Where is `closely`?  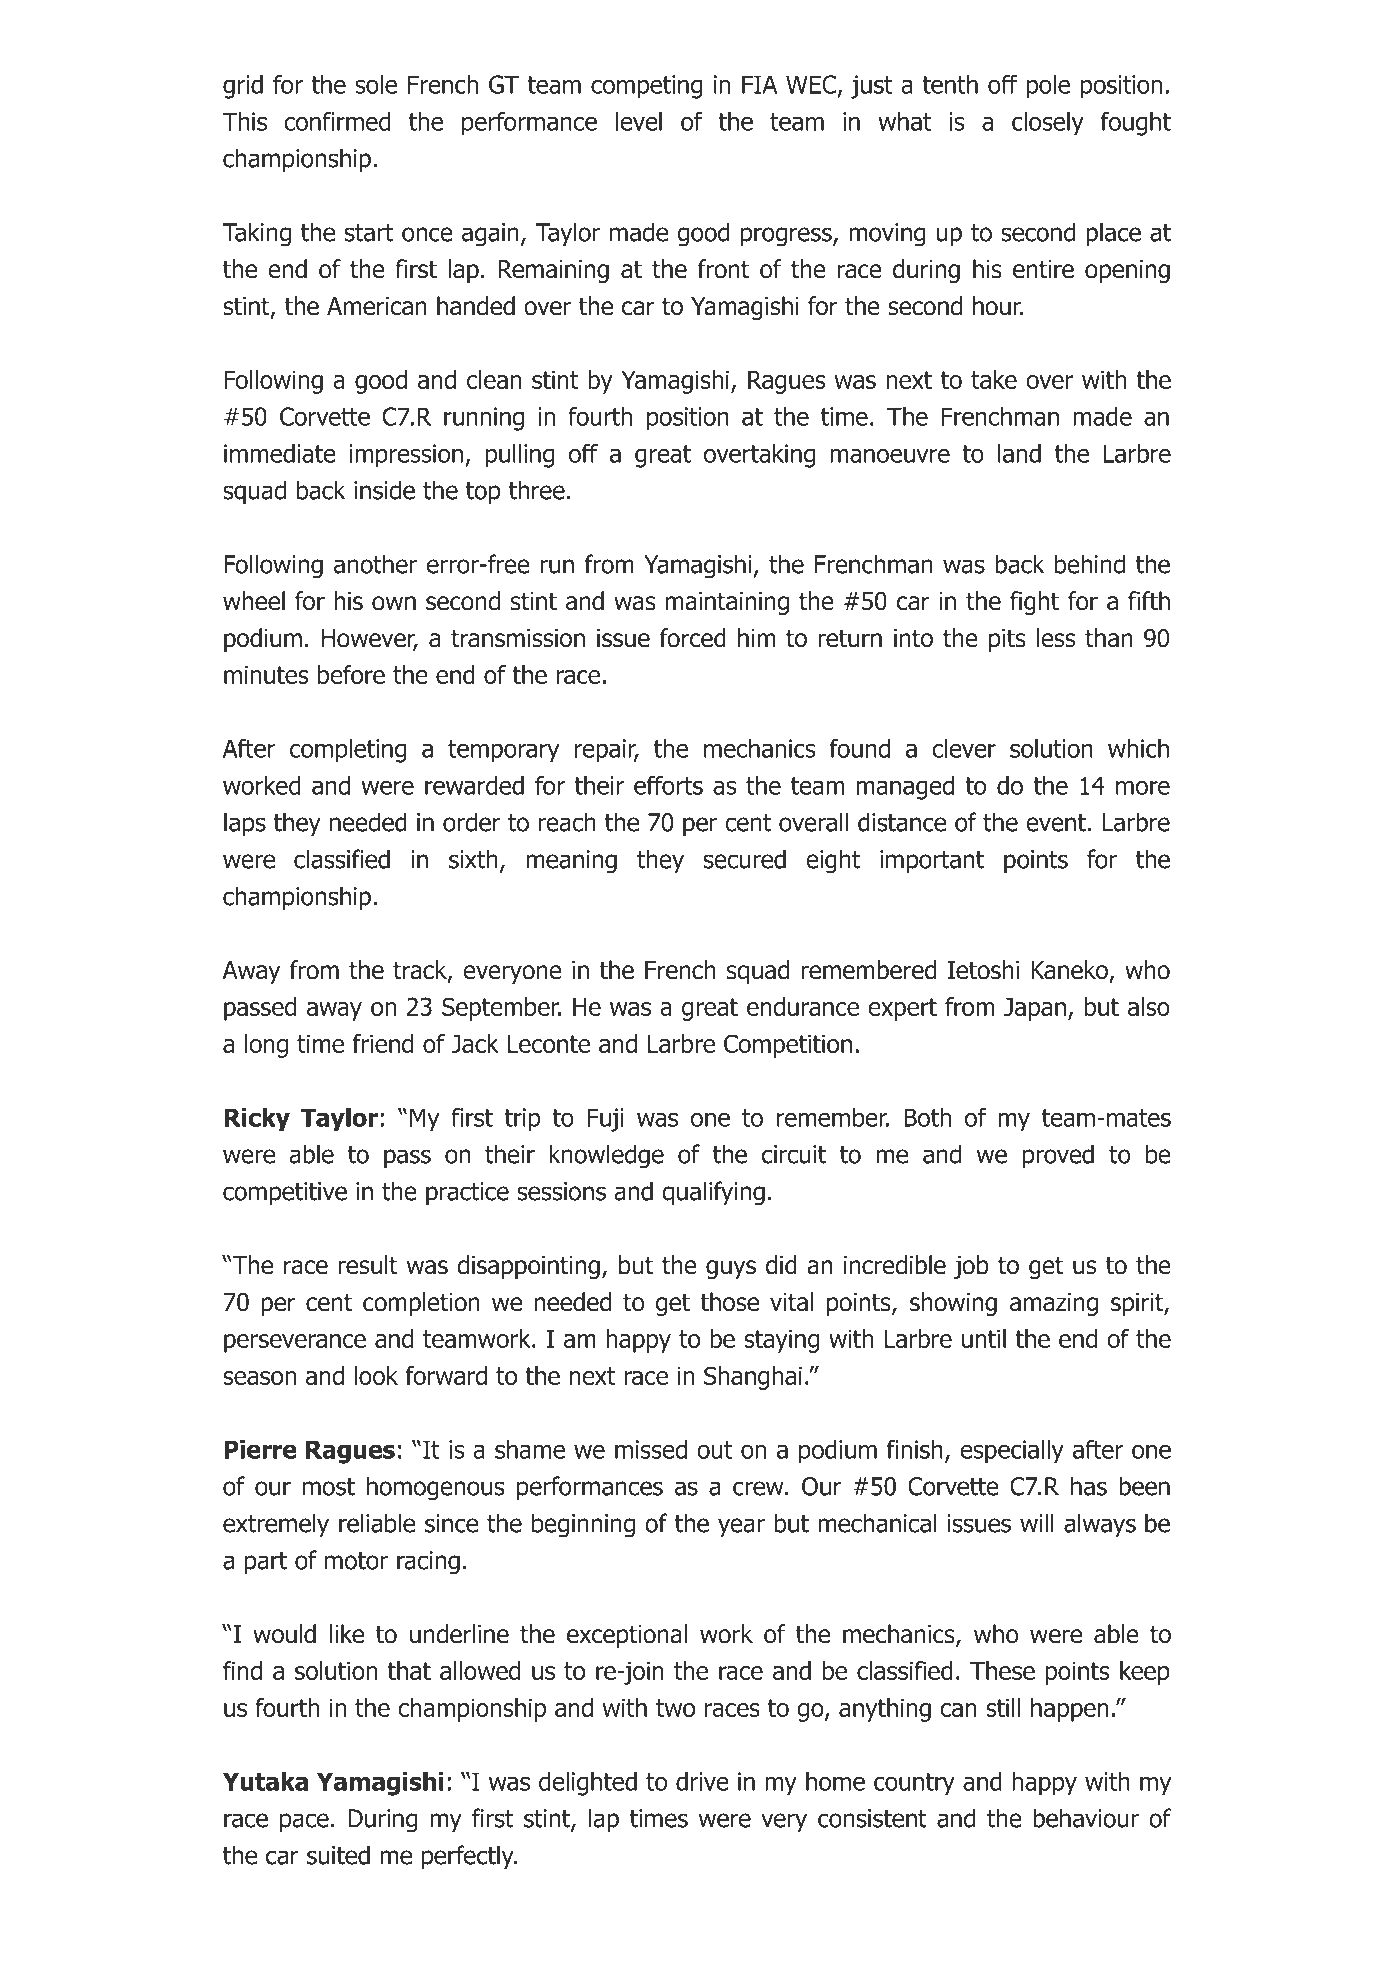 closely is located at coordinates (1048, 124).
